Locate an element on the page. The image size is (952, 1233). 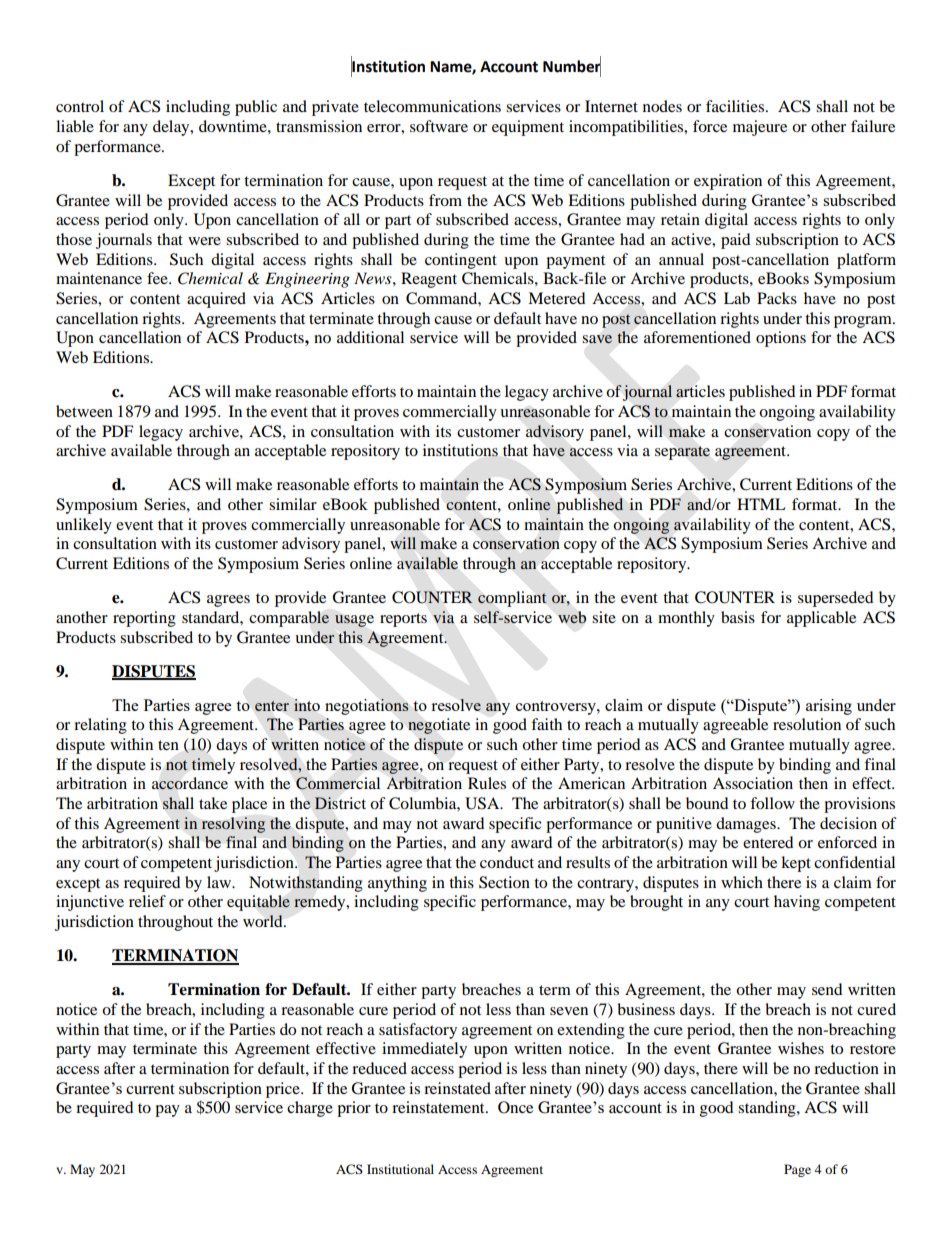
acquired is located at coordinates (216, 300).
